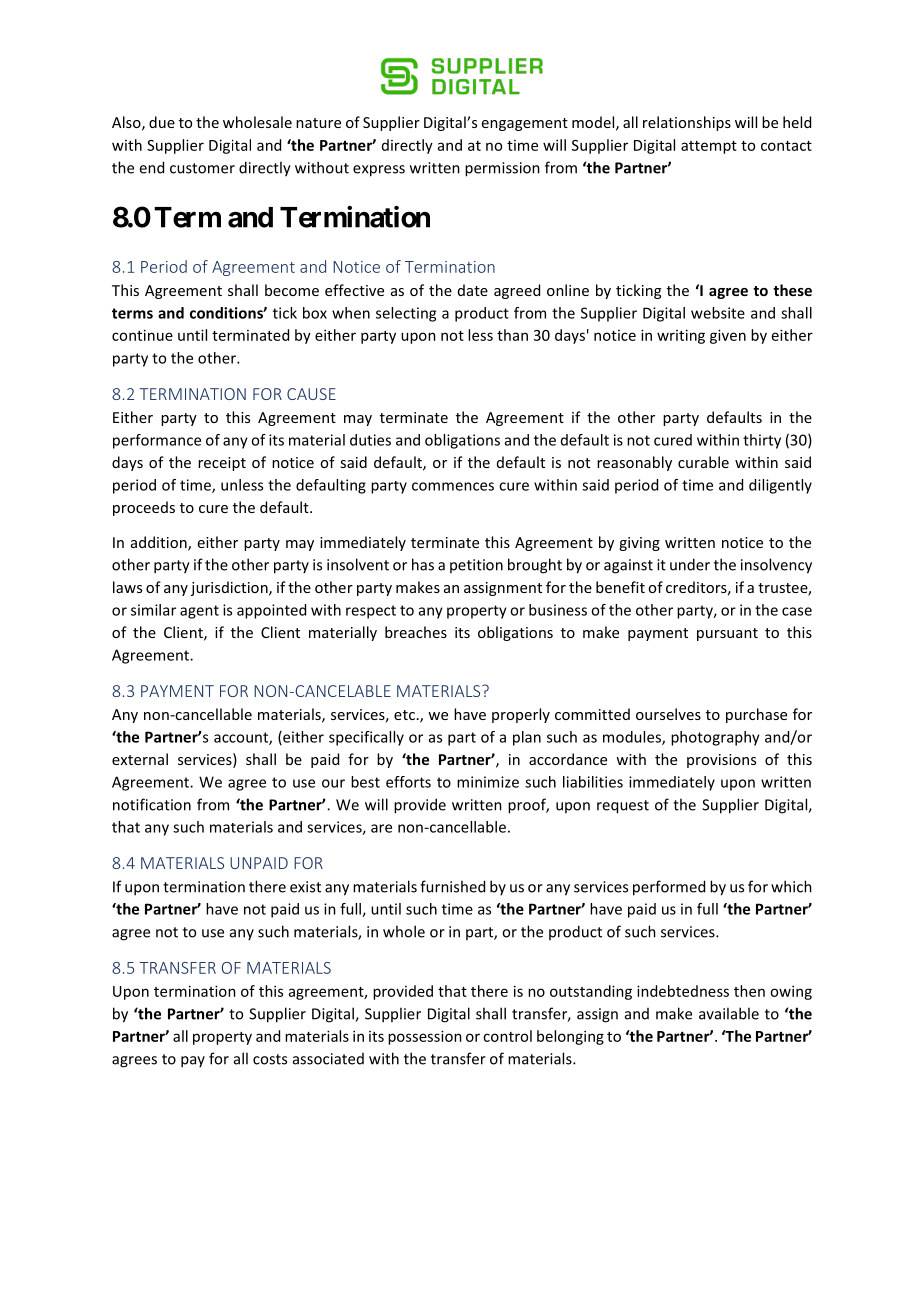  Describe the element at coordinates (690, 564) in the image. I see `under` at that location.
